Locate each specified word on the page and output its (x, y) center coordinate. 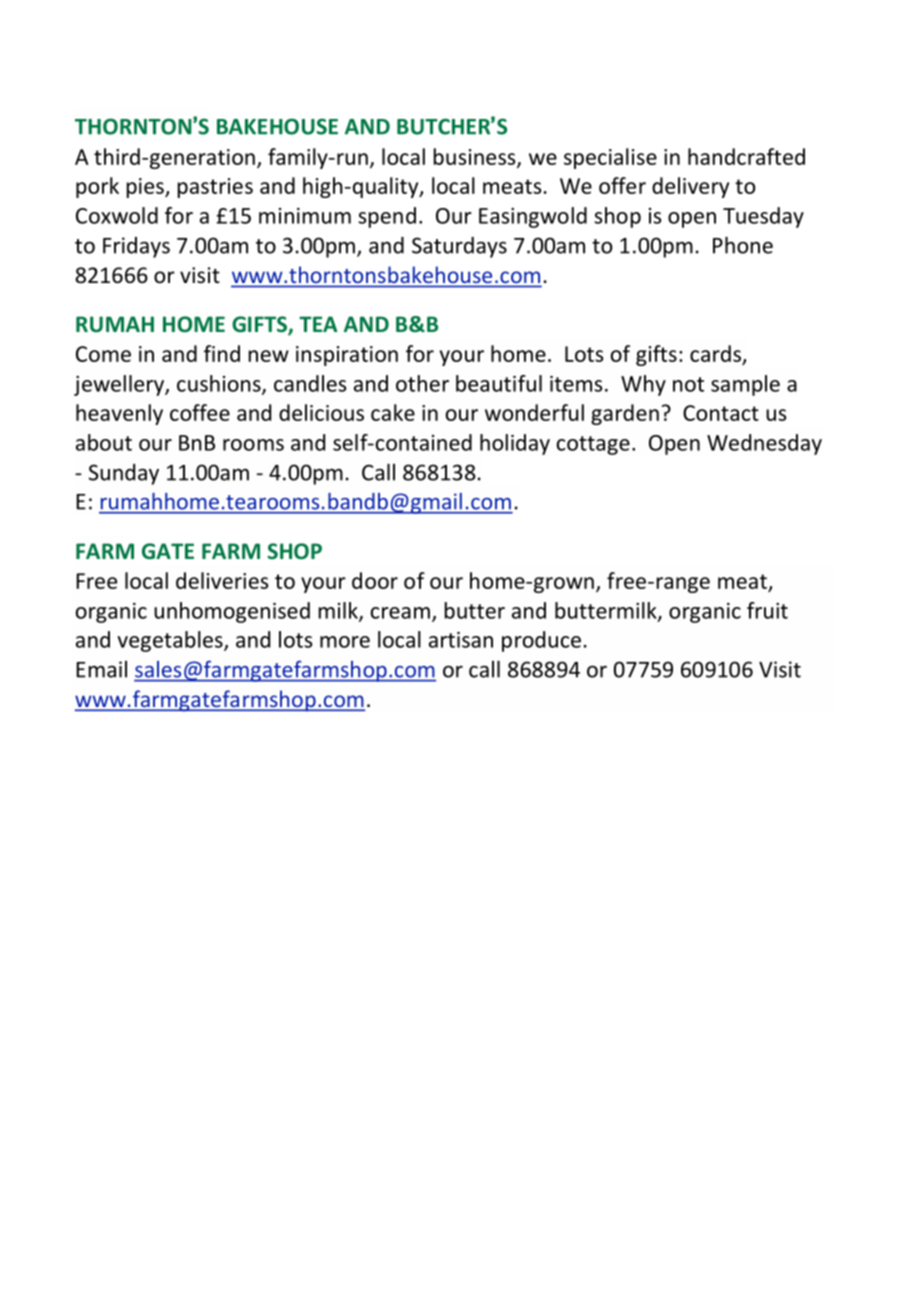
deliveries (222, 580)
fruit (767, 610)
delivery (690, 187)
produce (541, 641)
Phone (743, 245)
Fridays (136, 247)
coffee (200, 412)
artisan (461, 640)
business (476, 157)
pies (146, 188)
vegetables (171, 641)
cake (393, 412)
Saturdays (459, 247)
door (375, 580)
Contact (721, 413)
